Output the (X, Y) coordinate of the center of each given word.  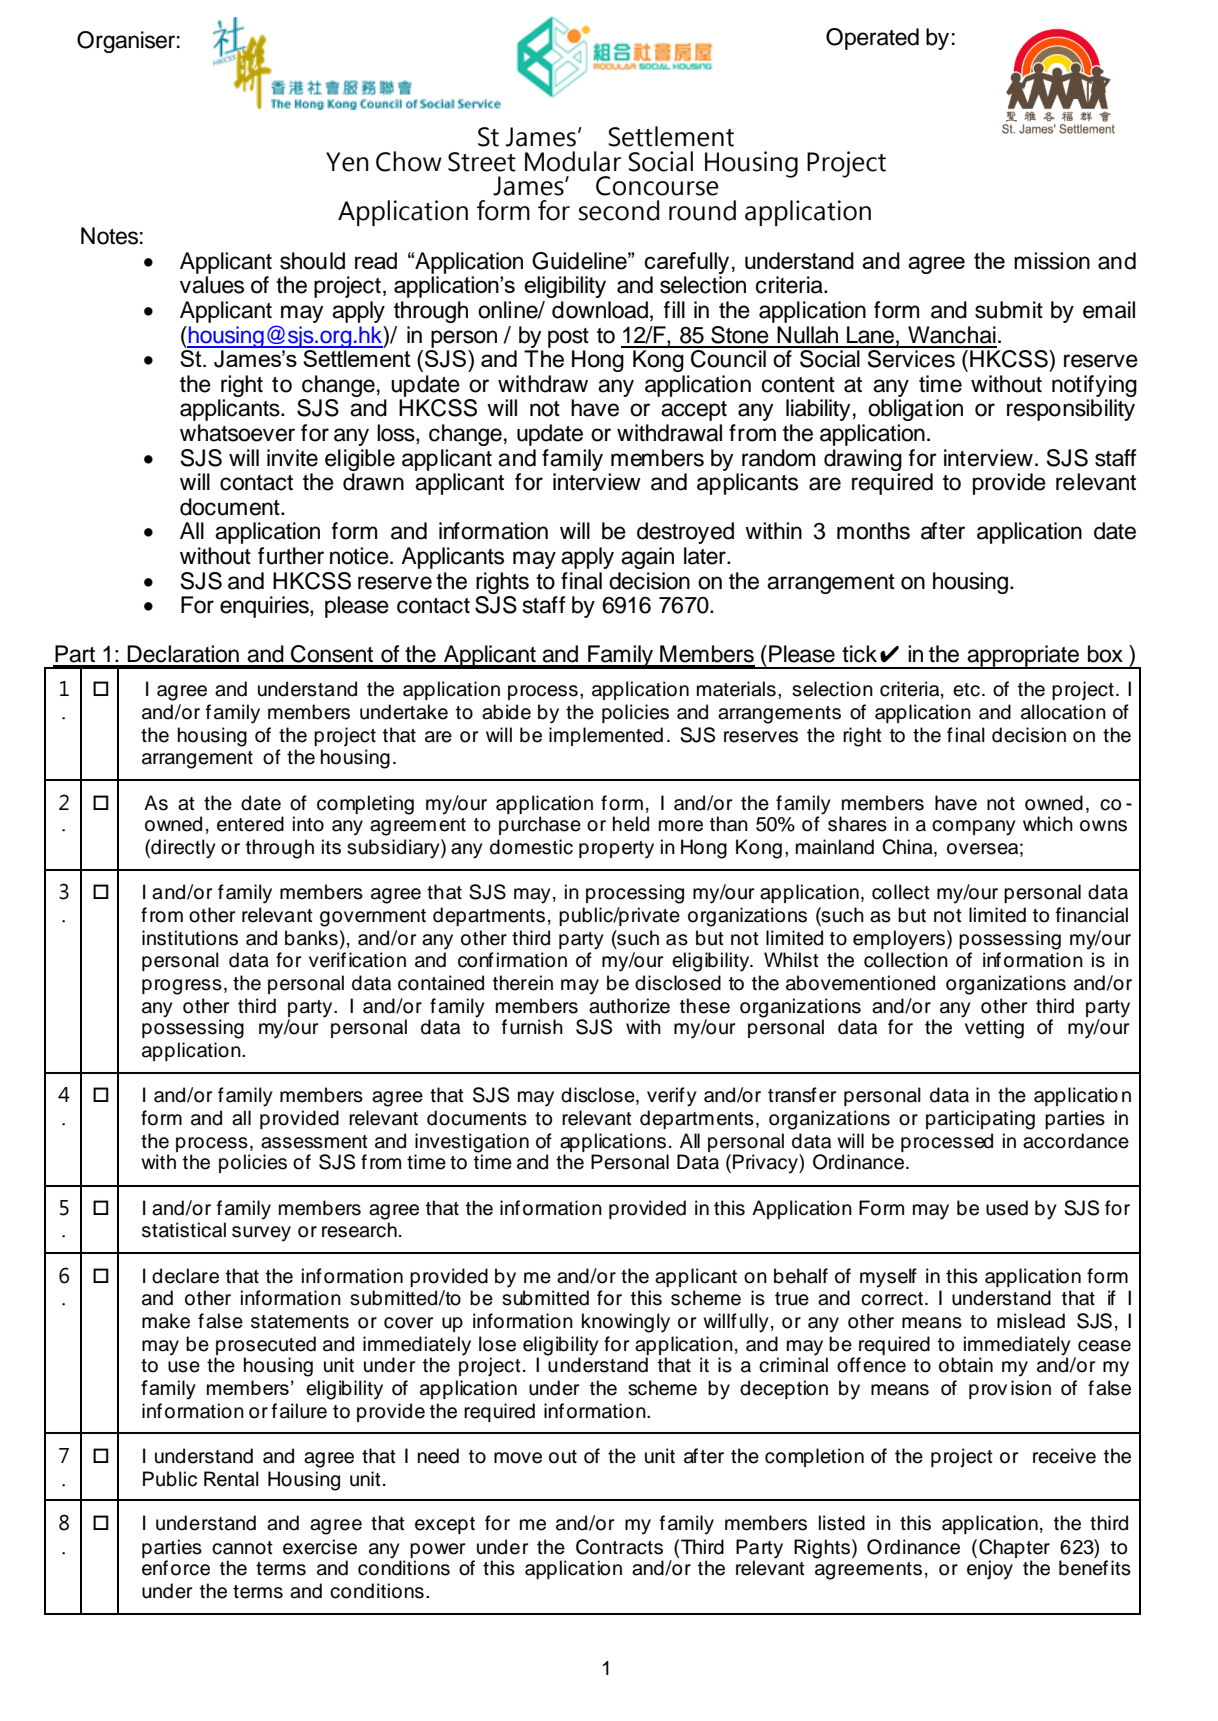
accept (694, 411)
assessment (314, 1142)
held (631, 824)
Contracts (619, 1547)
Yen (347, 162)
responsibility (1071, 410)
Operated (872, 39)
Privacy (766, 1164)
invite (292, 458)
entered (250, 824)
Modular (573, 161)
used (1007, 1208)
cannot (242, 1548)
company (974, 828)
